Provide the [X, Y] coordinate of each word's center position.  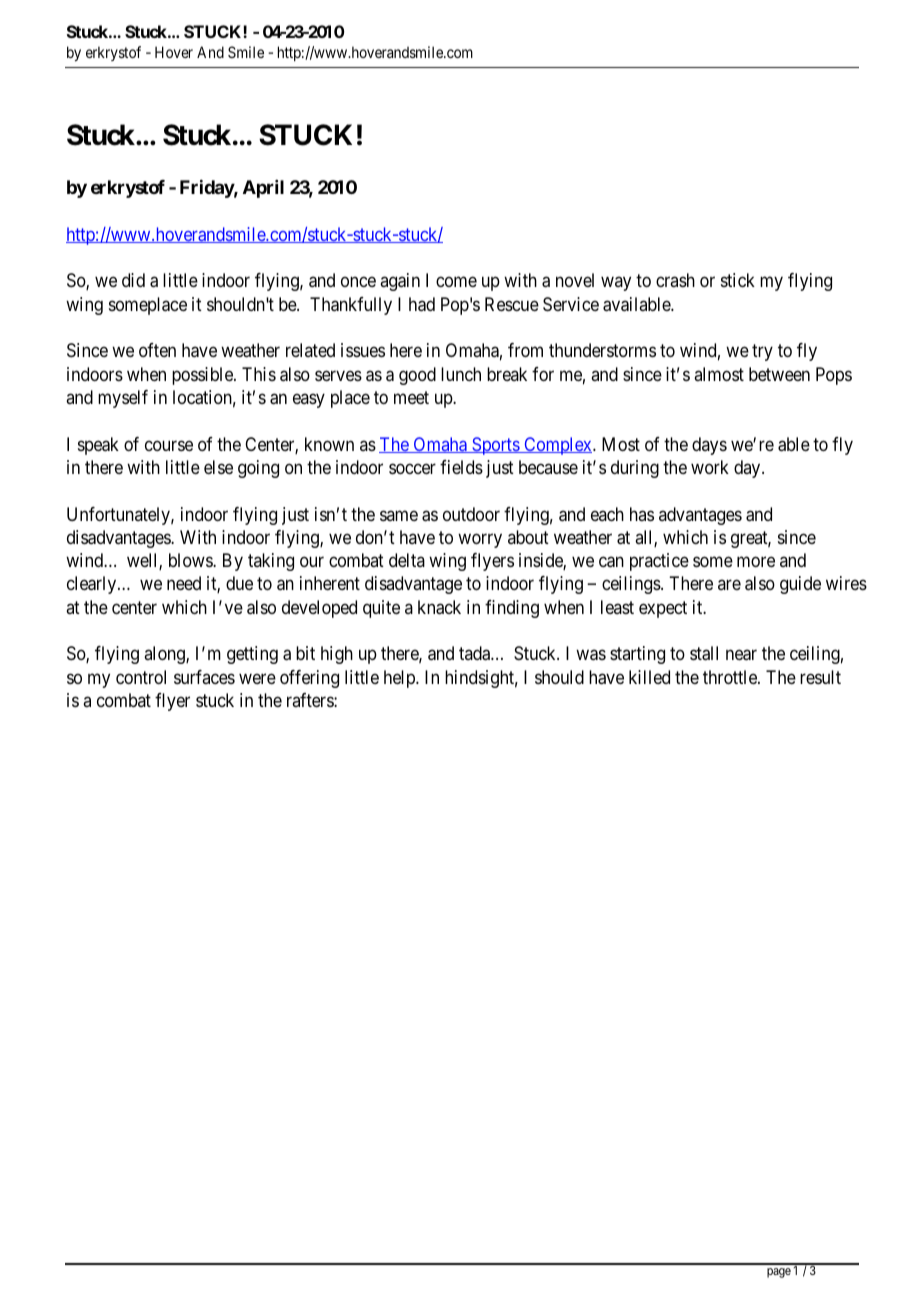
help [400, 679]
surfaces [204, 677]
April [263, 189]
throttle [731, 677]
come [456, 282]
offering [309, 679]
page [779, 1273]
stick [738, 280]
